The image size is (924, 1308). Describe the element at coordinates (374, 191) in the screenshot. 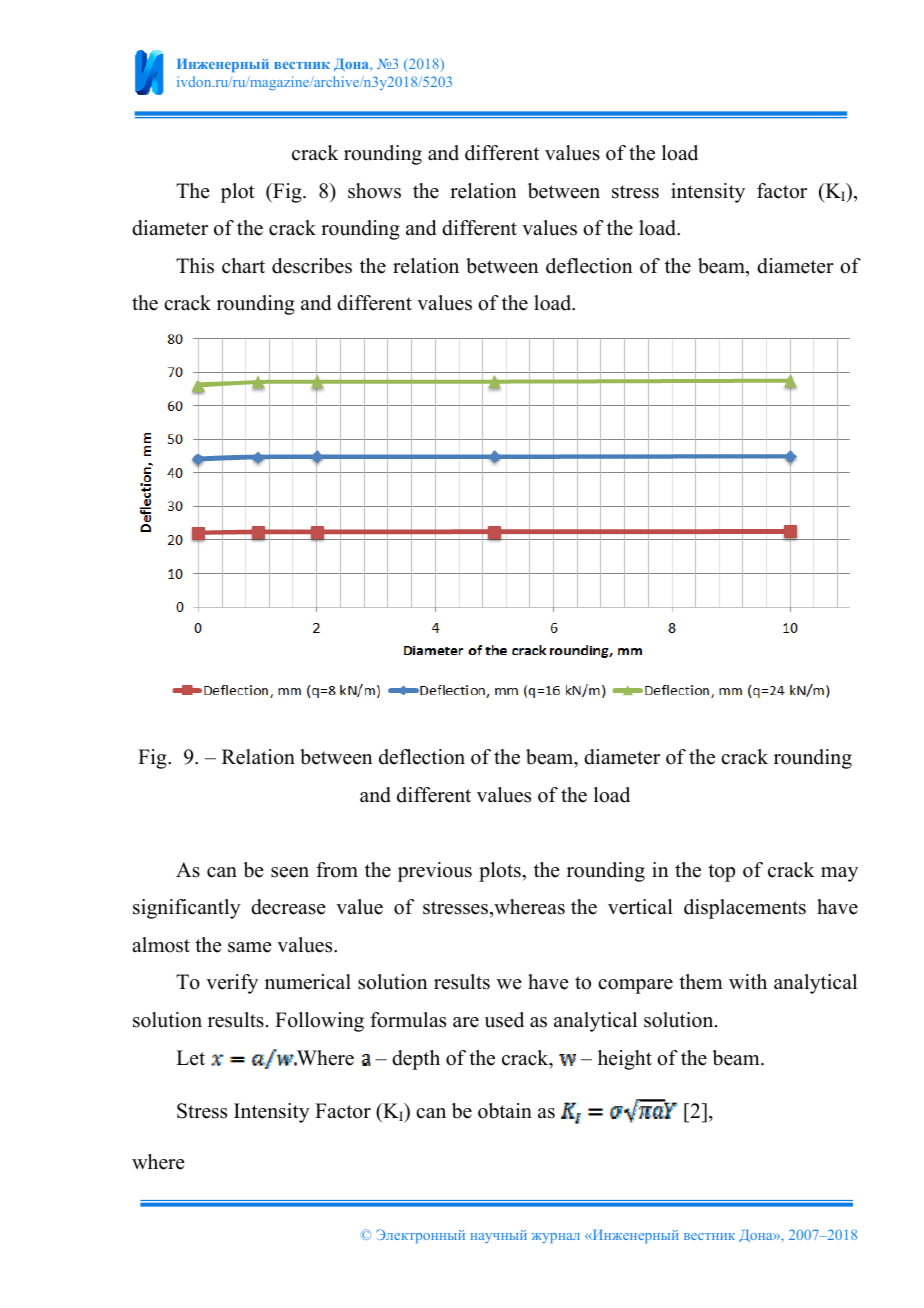

I see `shows` at that location.
